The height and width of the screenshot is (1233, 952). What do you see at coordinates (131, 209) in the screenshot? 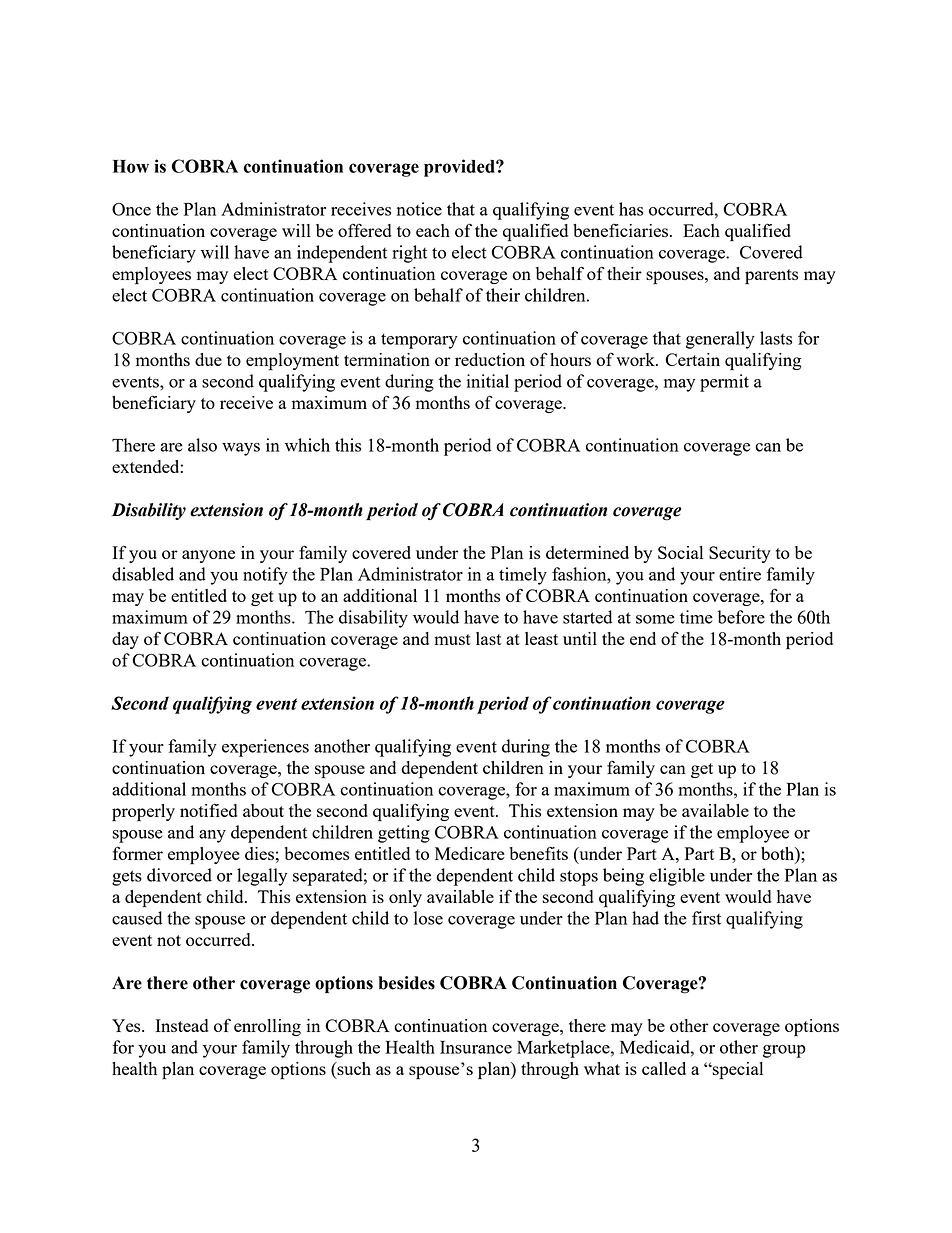
I see `Once` at bounding box center [131, 209].
